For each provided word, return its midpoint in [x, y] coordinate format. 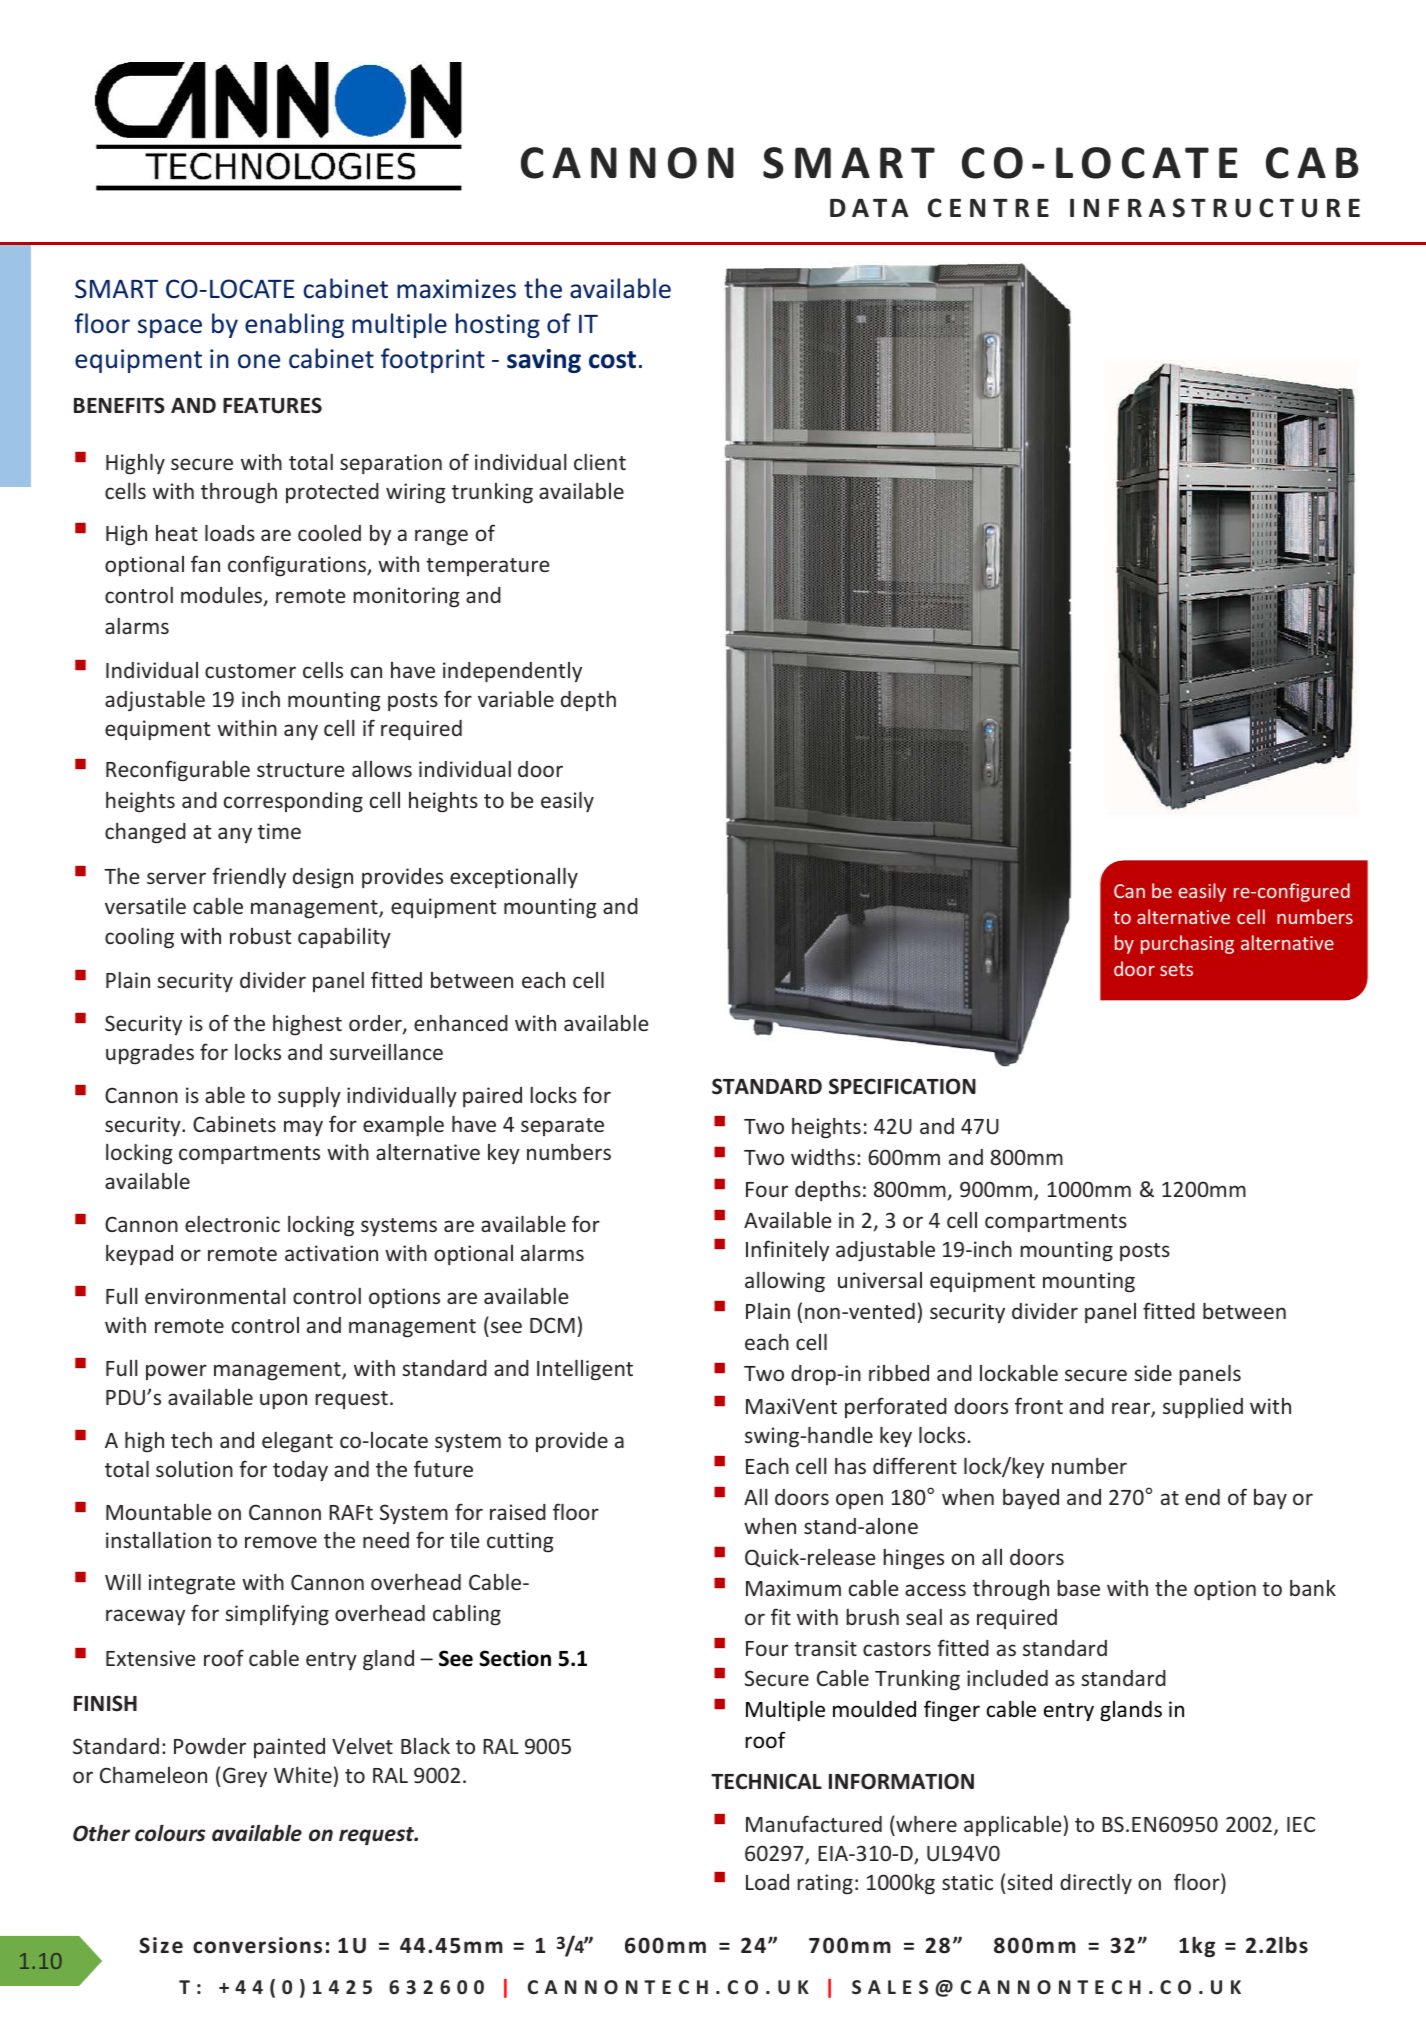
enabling [294, 325]
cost [612, 360]
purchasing [1187, 944]
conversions [257, 1945]
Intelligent [585, 1370]
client [600, 462]
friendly [249, 877]
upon [283, 1401]
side [1153, 1373]
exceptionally [514, 878]
